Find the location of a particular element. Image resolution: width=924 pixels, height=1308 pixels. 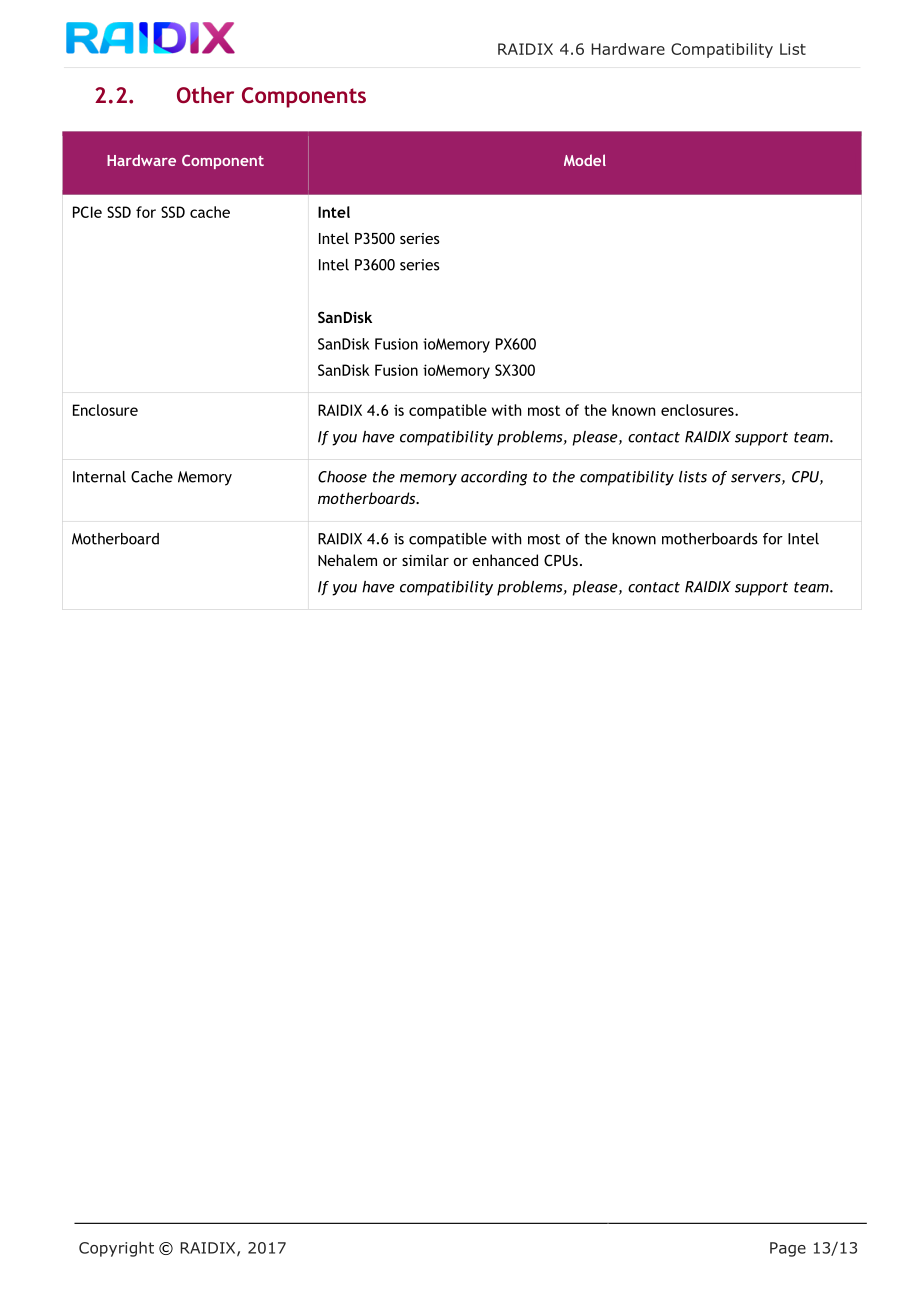

Internal is located at coordinates (99, 477).
